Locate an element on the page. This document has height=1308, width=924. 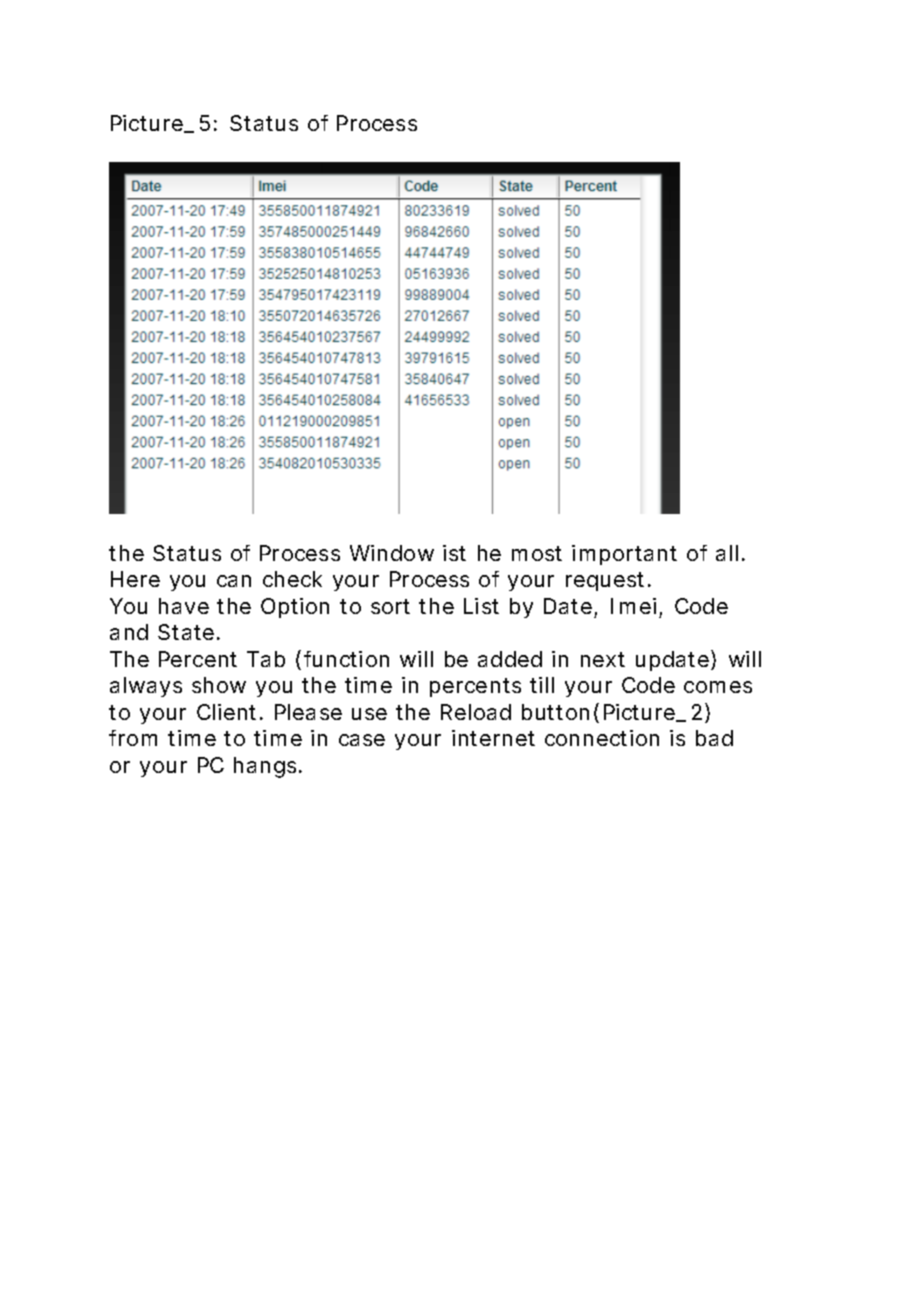
case is located at coordinates (362, 740).
